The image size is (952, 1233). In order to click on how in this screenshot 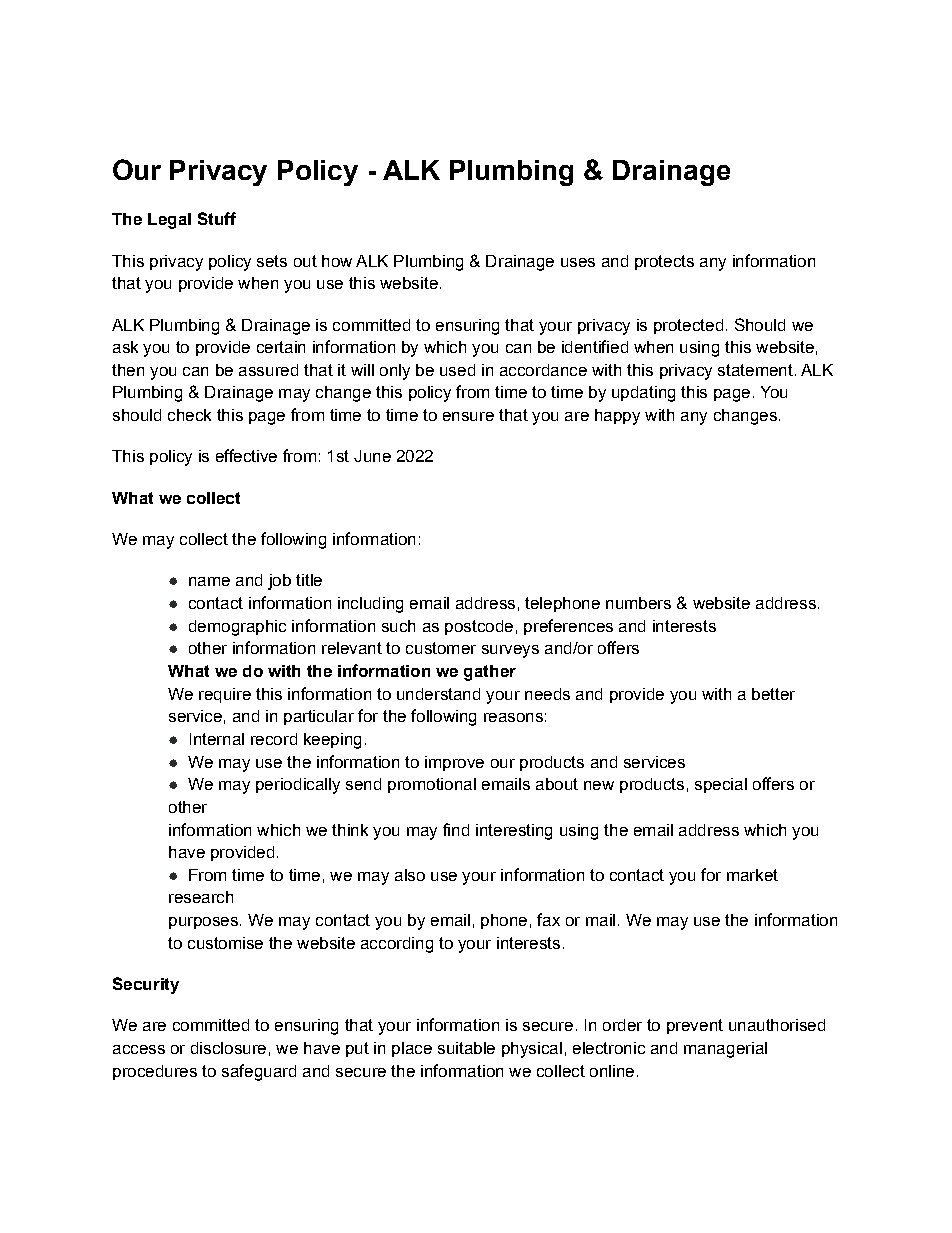, I will do `click(337, 261)`.
